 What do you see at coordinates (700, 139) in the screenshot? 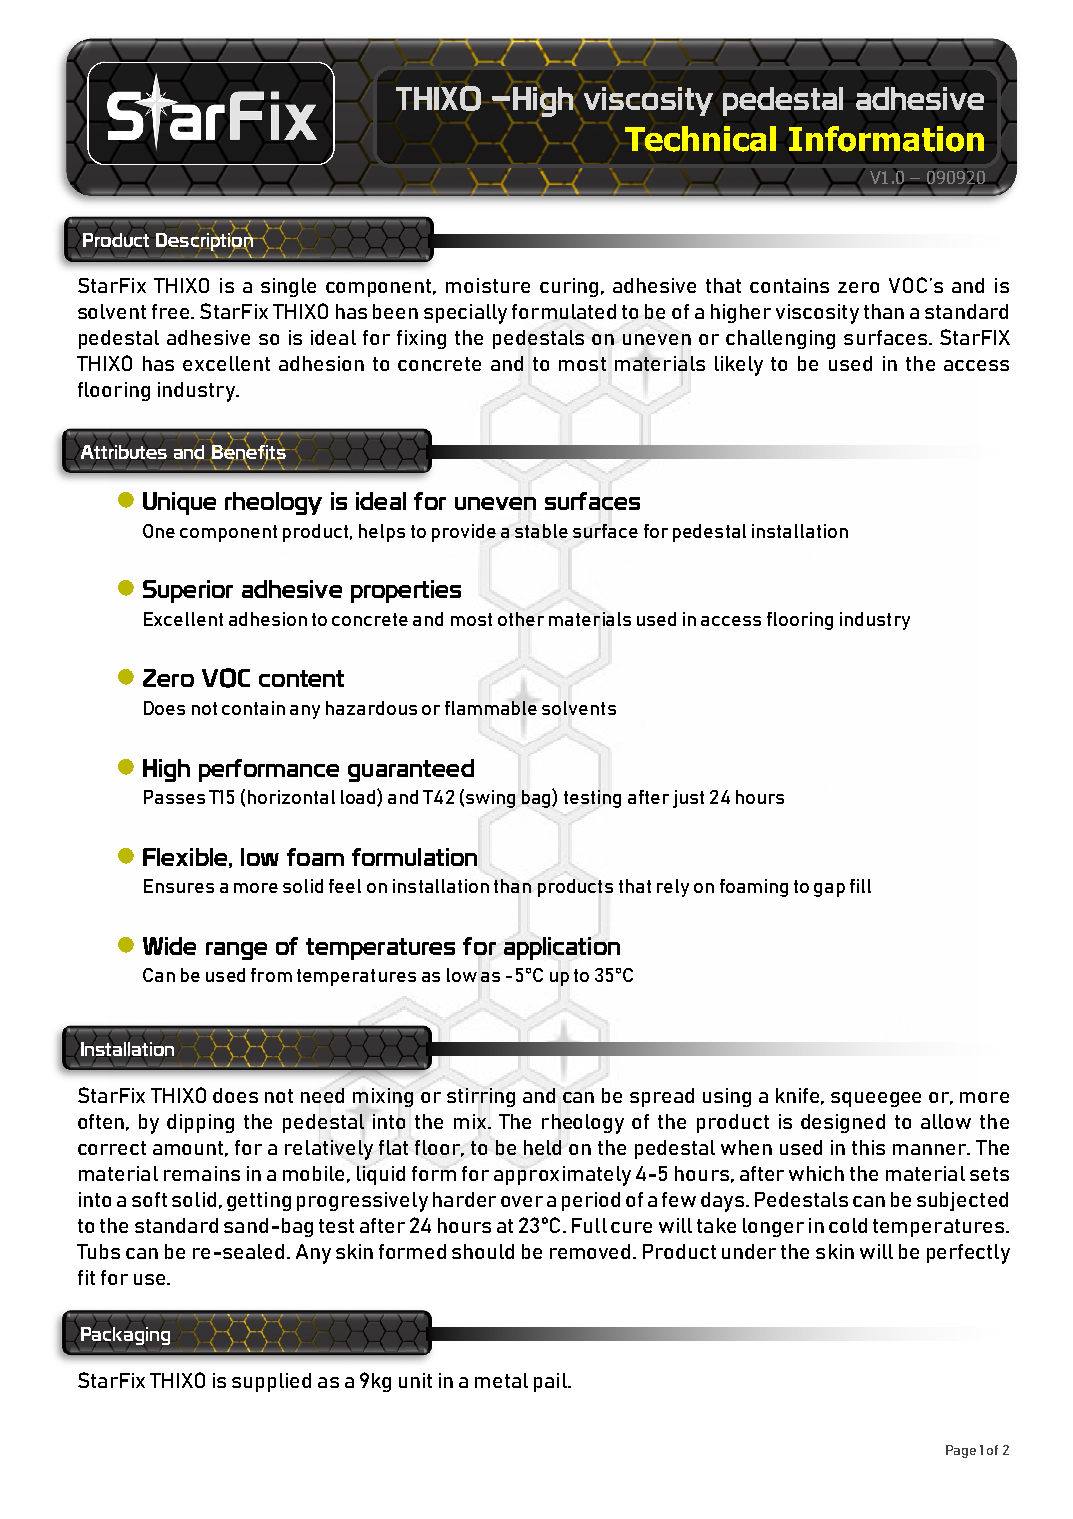
I see `Technical` at bounding box center [700, 139].
